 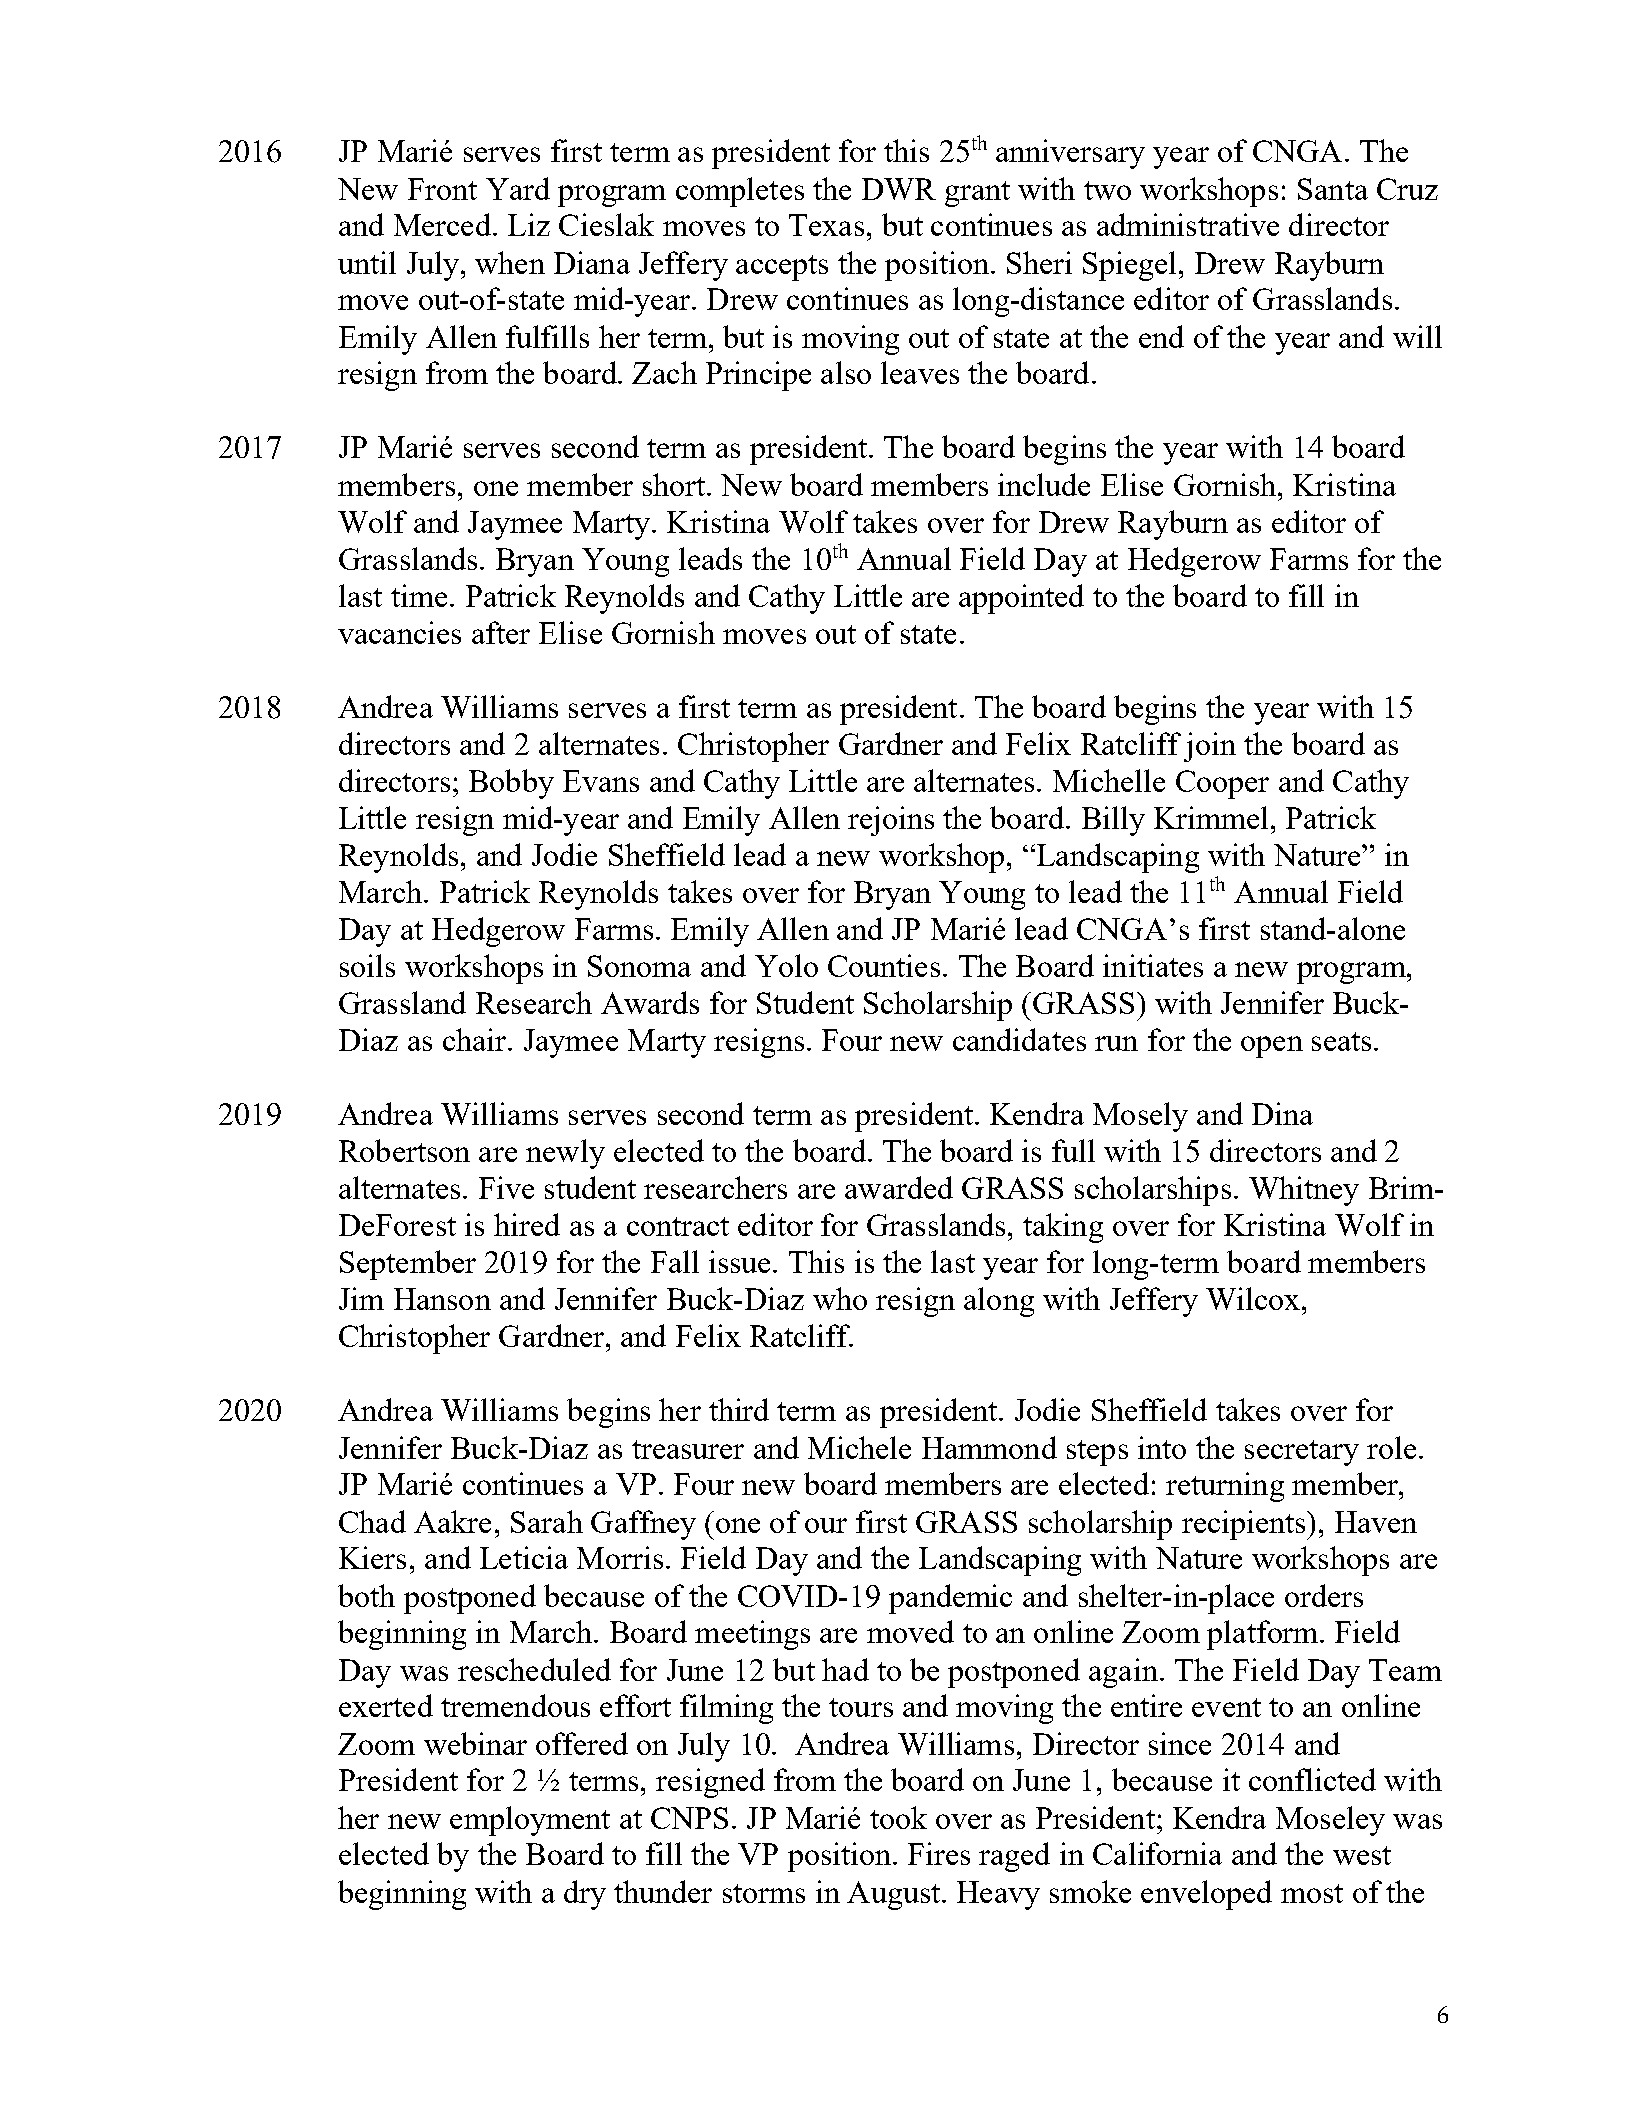 What do you see at coordinates (840, 1298) in the page?
I see `who` at bounding box center [840, 1298].
